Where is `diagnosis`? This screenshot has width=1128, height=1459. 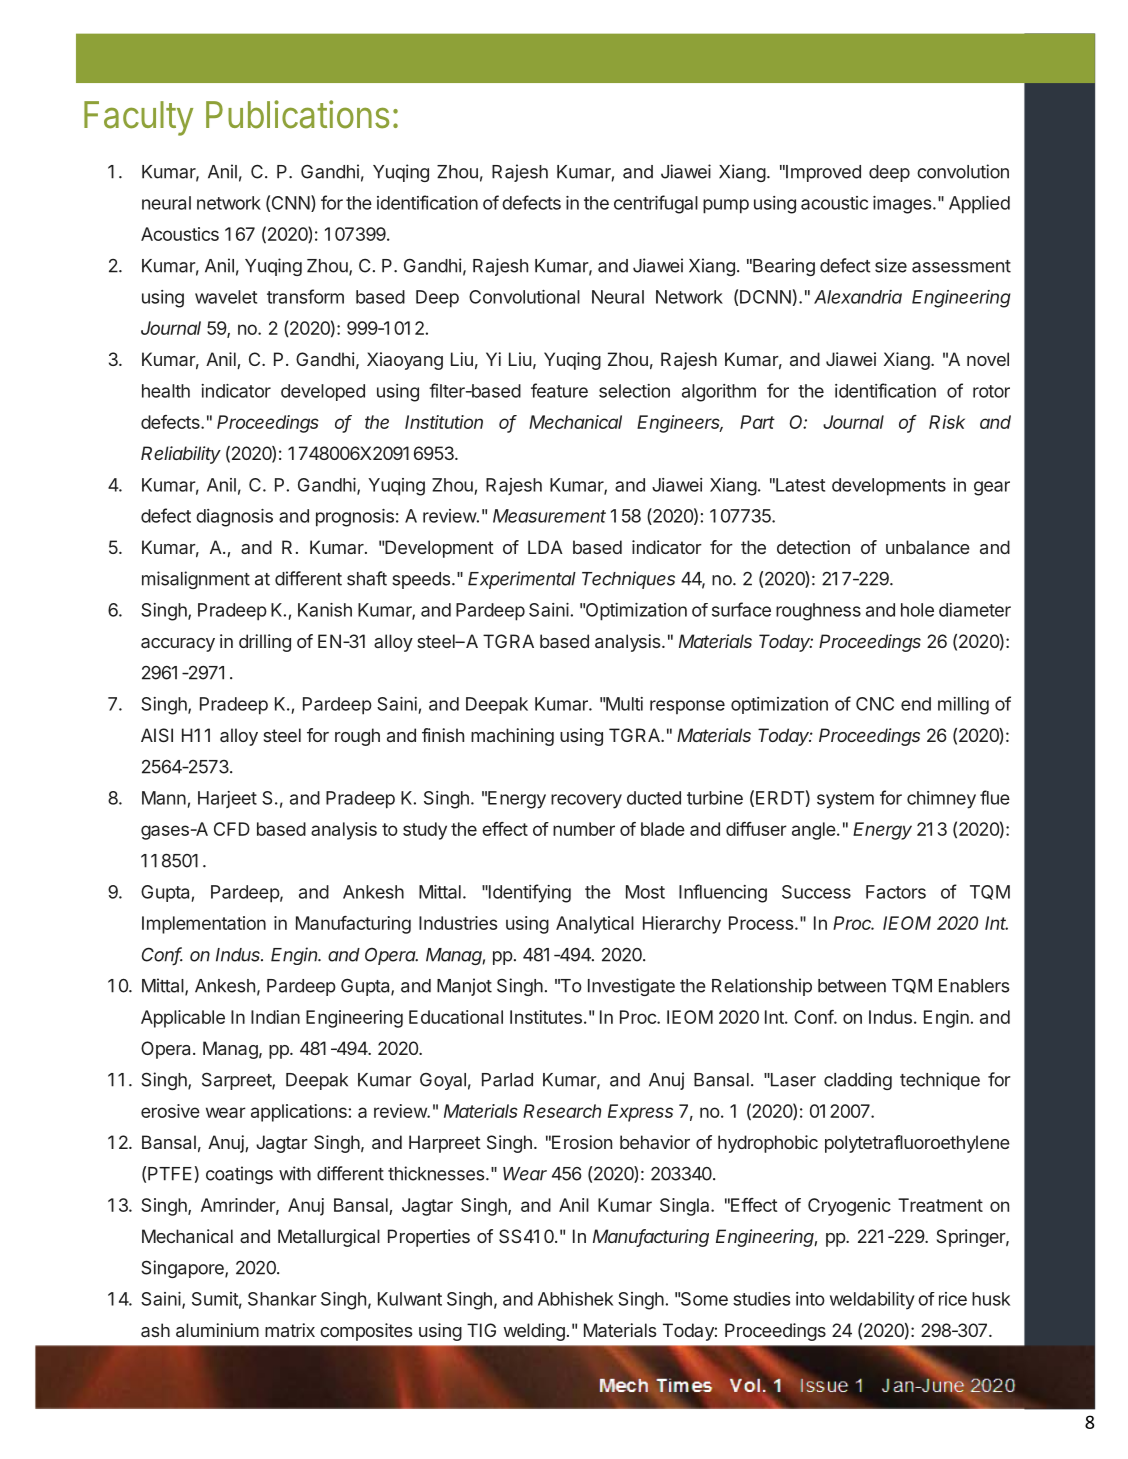 diagnosis is located at coordinates (234, 518).
